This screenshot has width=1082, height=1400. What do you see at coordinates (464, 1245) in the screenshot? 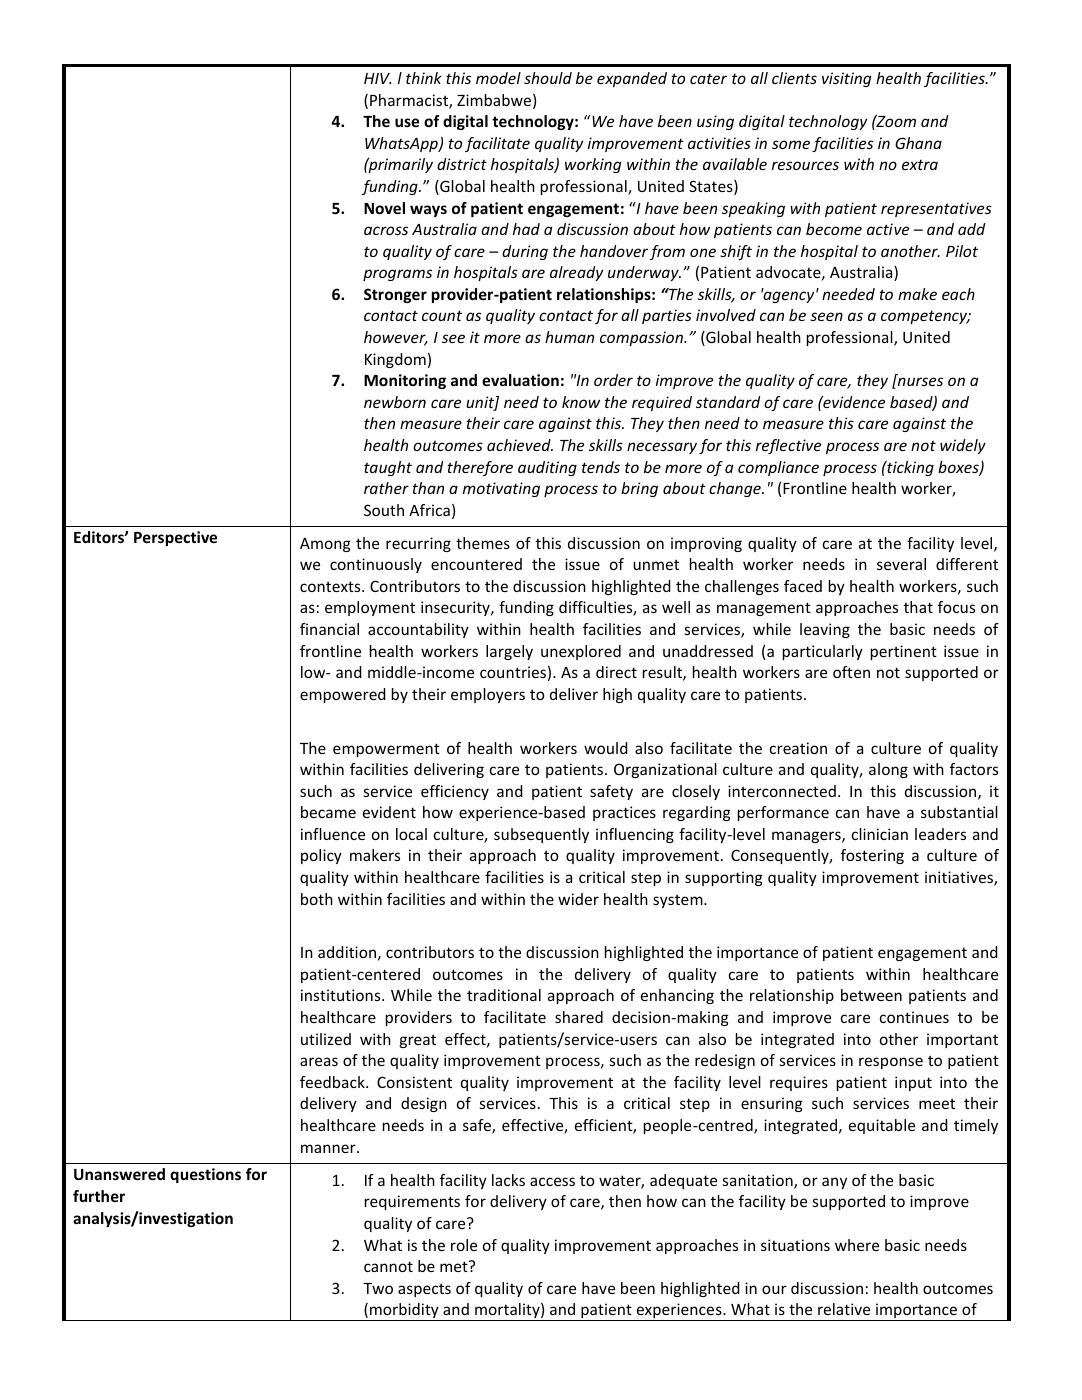
I see `role` at bounding box center [464, 1245].
